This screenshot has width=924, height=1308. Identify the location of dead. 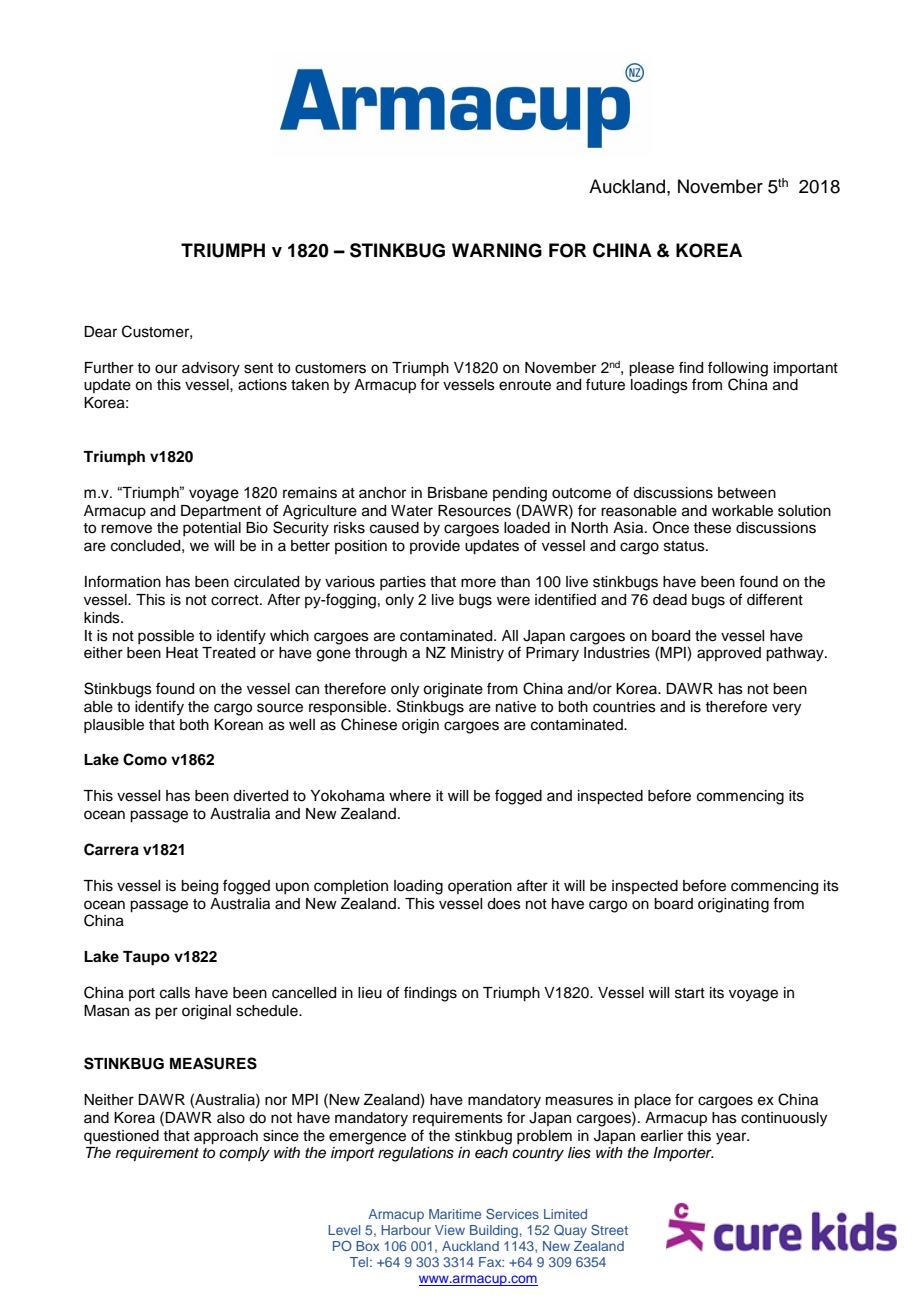
(670, 600).
